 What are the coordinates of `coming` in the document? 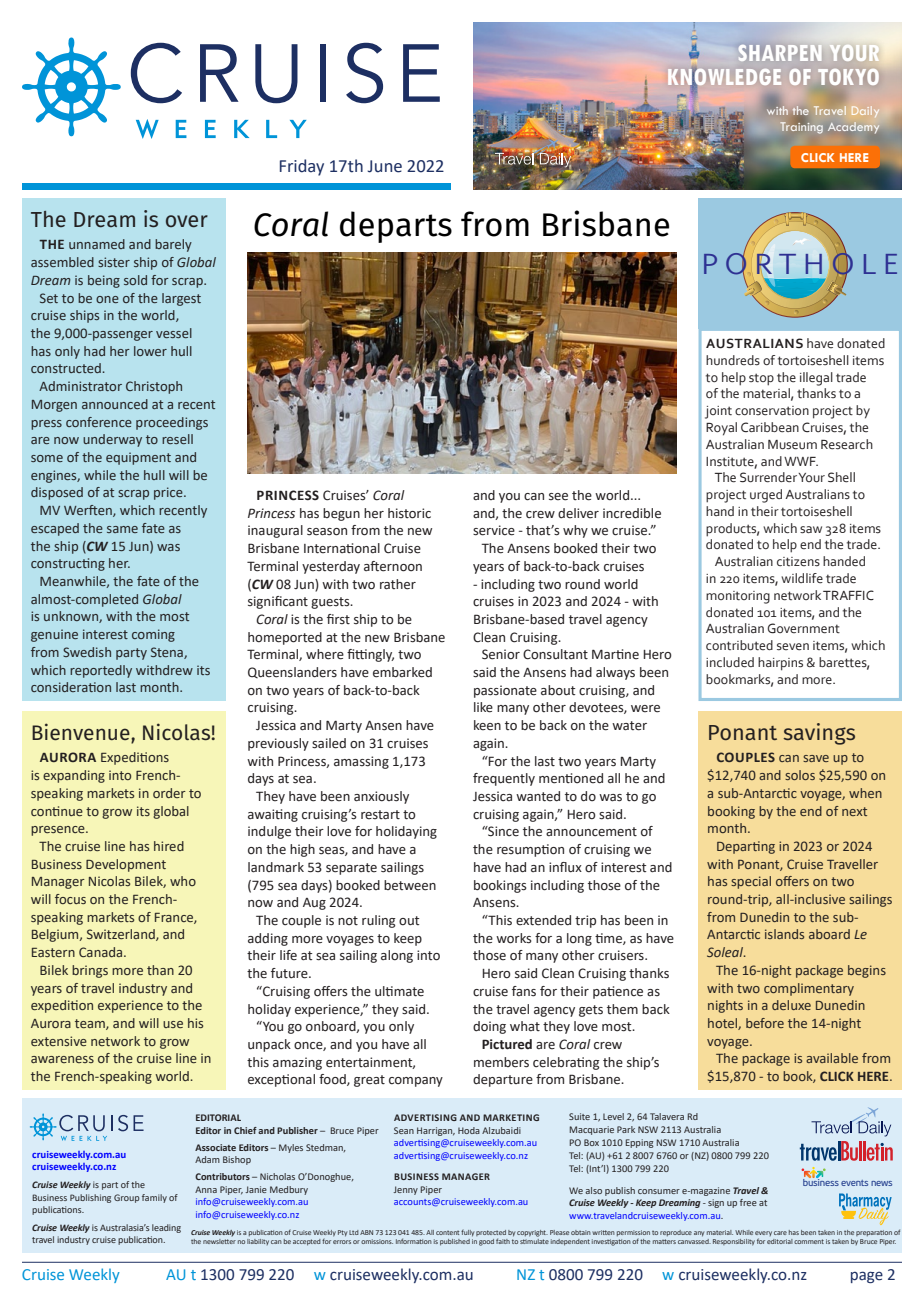 It's located at (153, 635).
